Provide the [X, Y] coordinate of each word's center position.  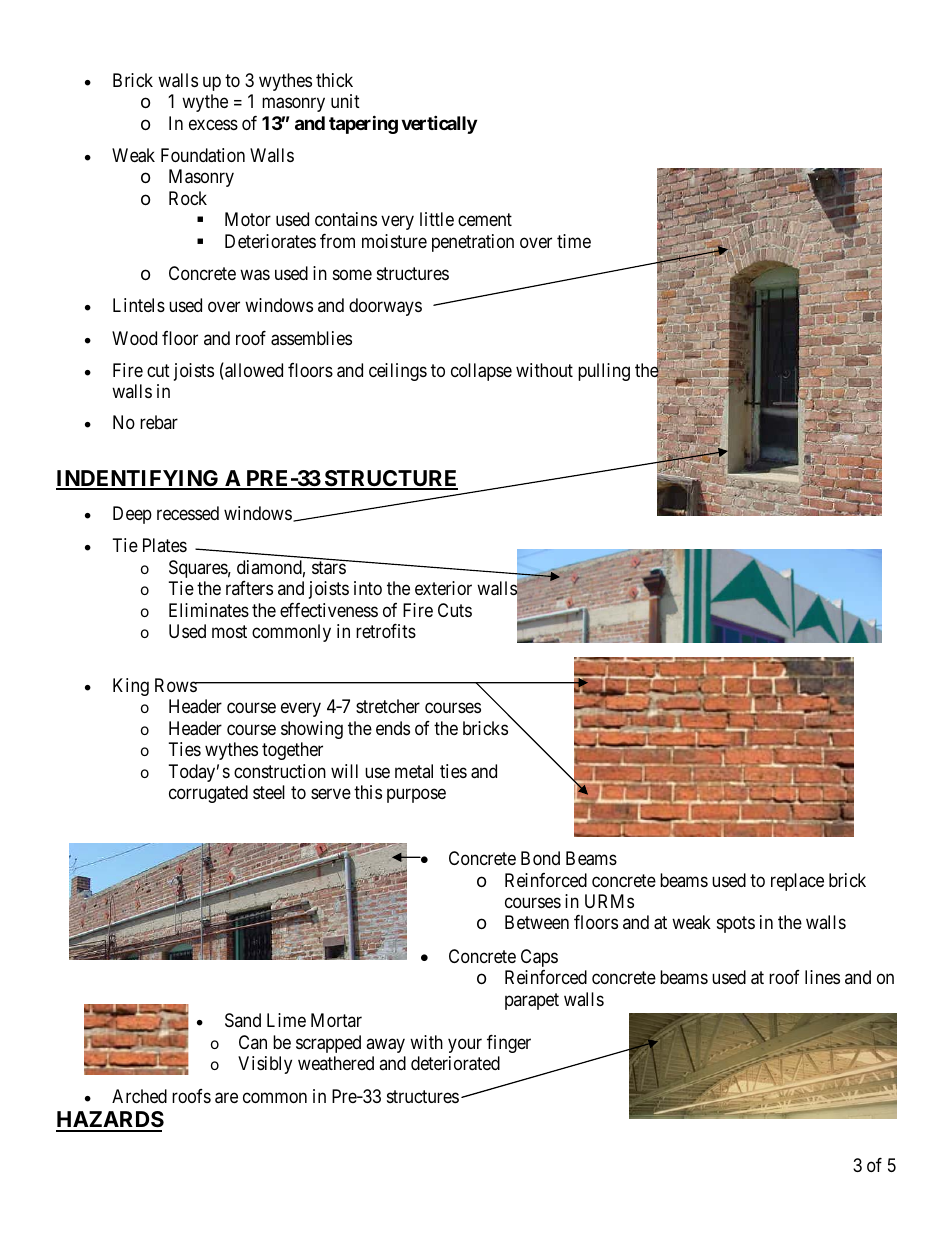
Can [253, 1042]
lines [822, 977]
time [574, 241]
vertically [439, 124]
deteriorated [455, 1063]
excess [213, 124]
